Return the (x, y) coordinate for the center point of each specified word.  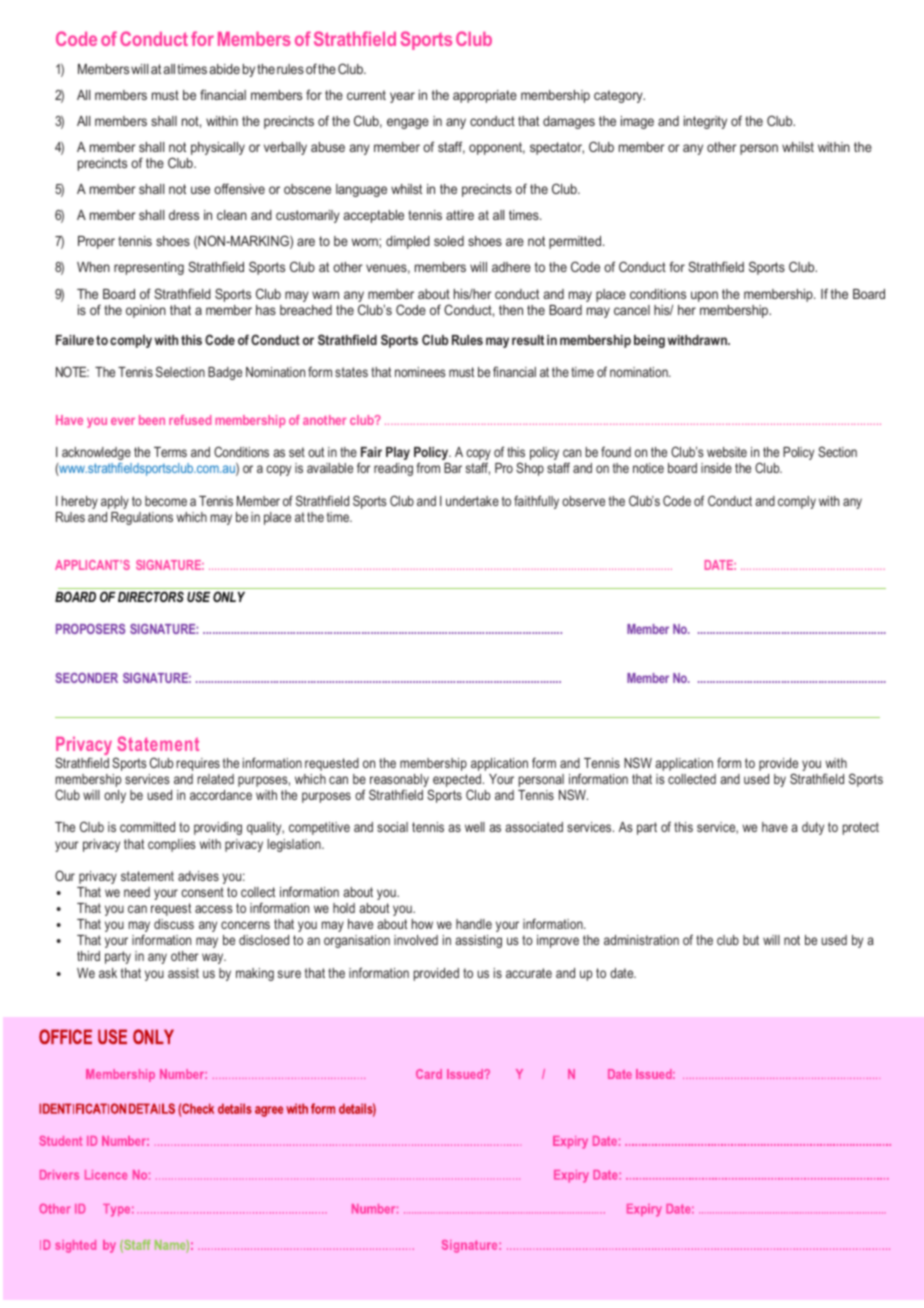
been (152, 420)
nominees (420, 372)
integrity (705, 122)
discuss (174, 924)
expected (457, 782)
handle (474, 924)
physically (218, 148)
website (727, 452)
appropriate (485, 96)
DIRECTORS (151, 596)
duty (813, 828)
